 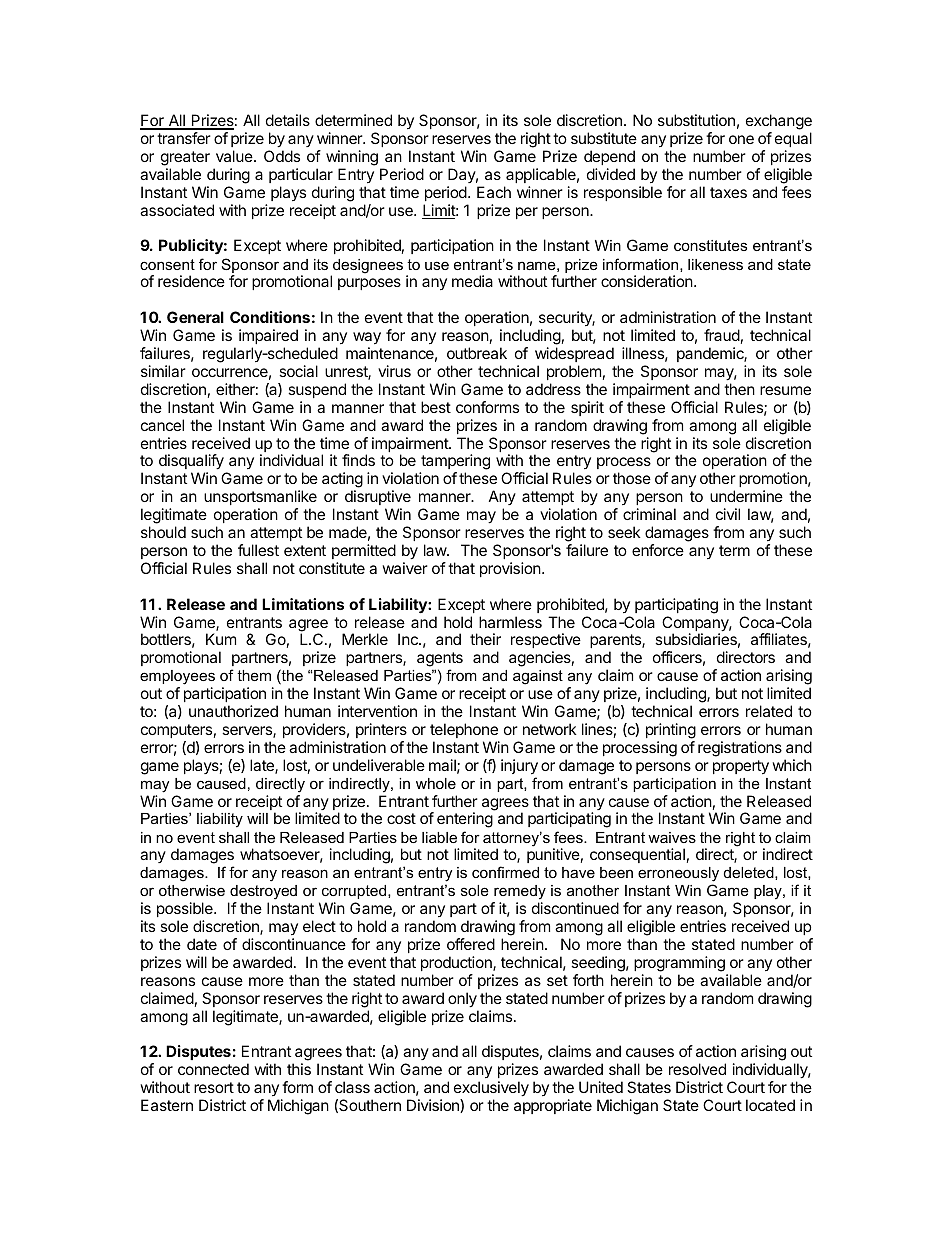 I want to click on undermine, so click(x=746, y=496).
